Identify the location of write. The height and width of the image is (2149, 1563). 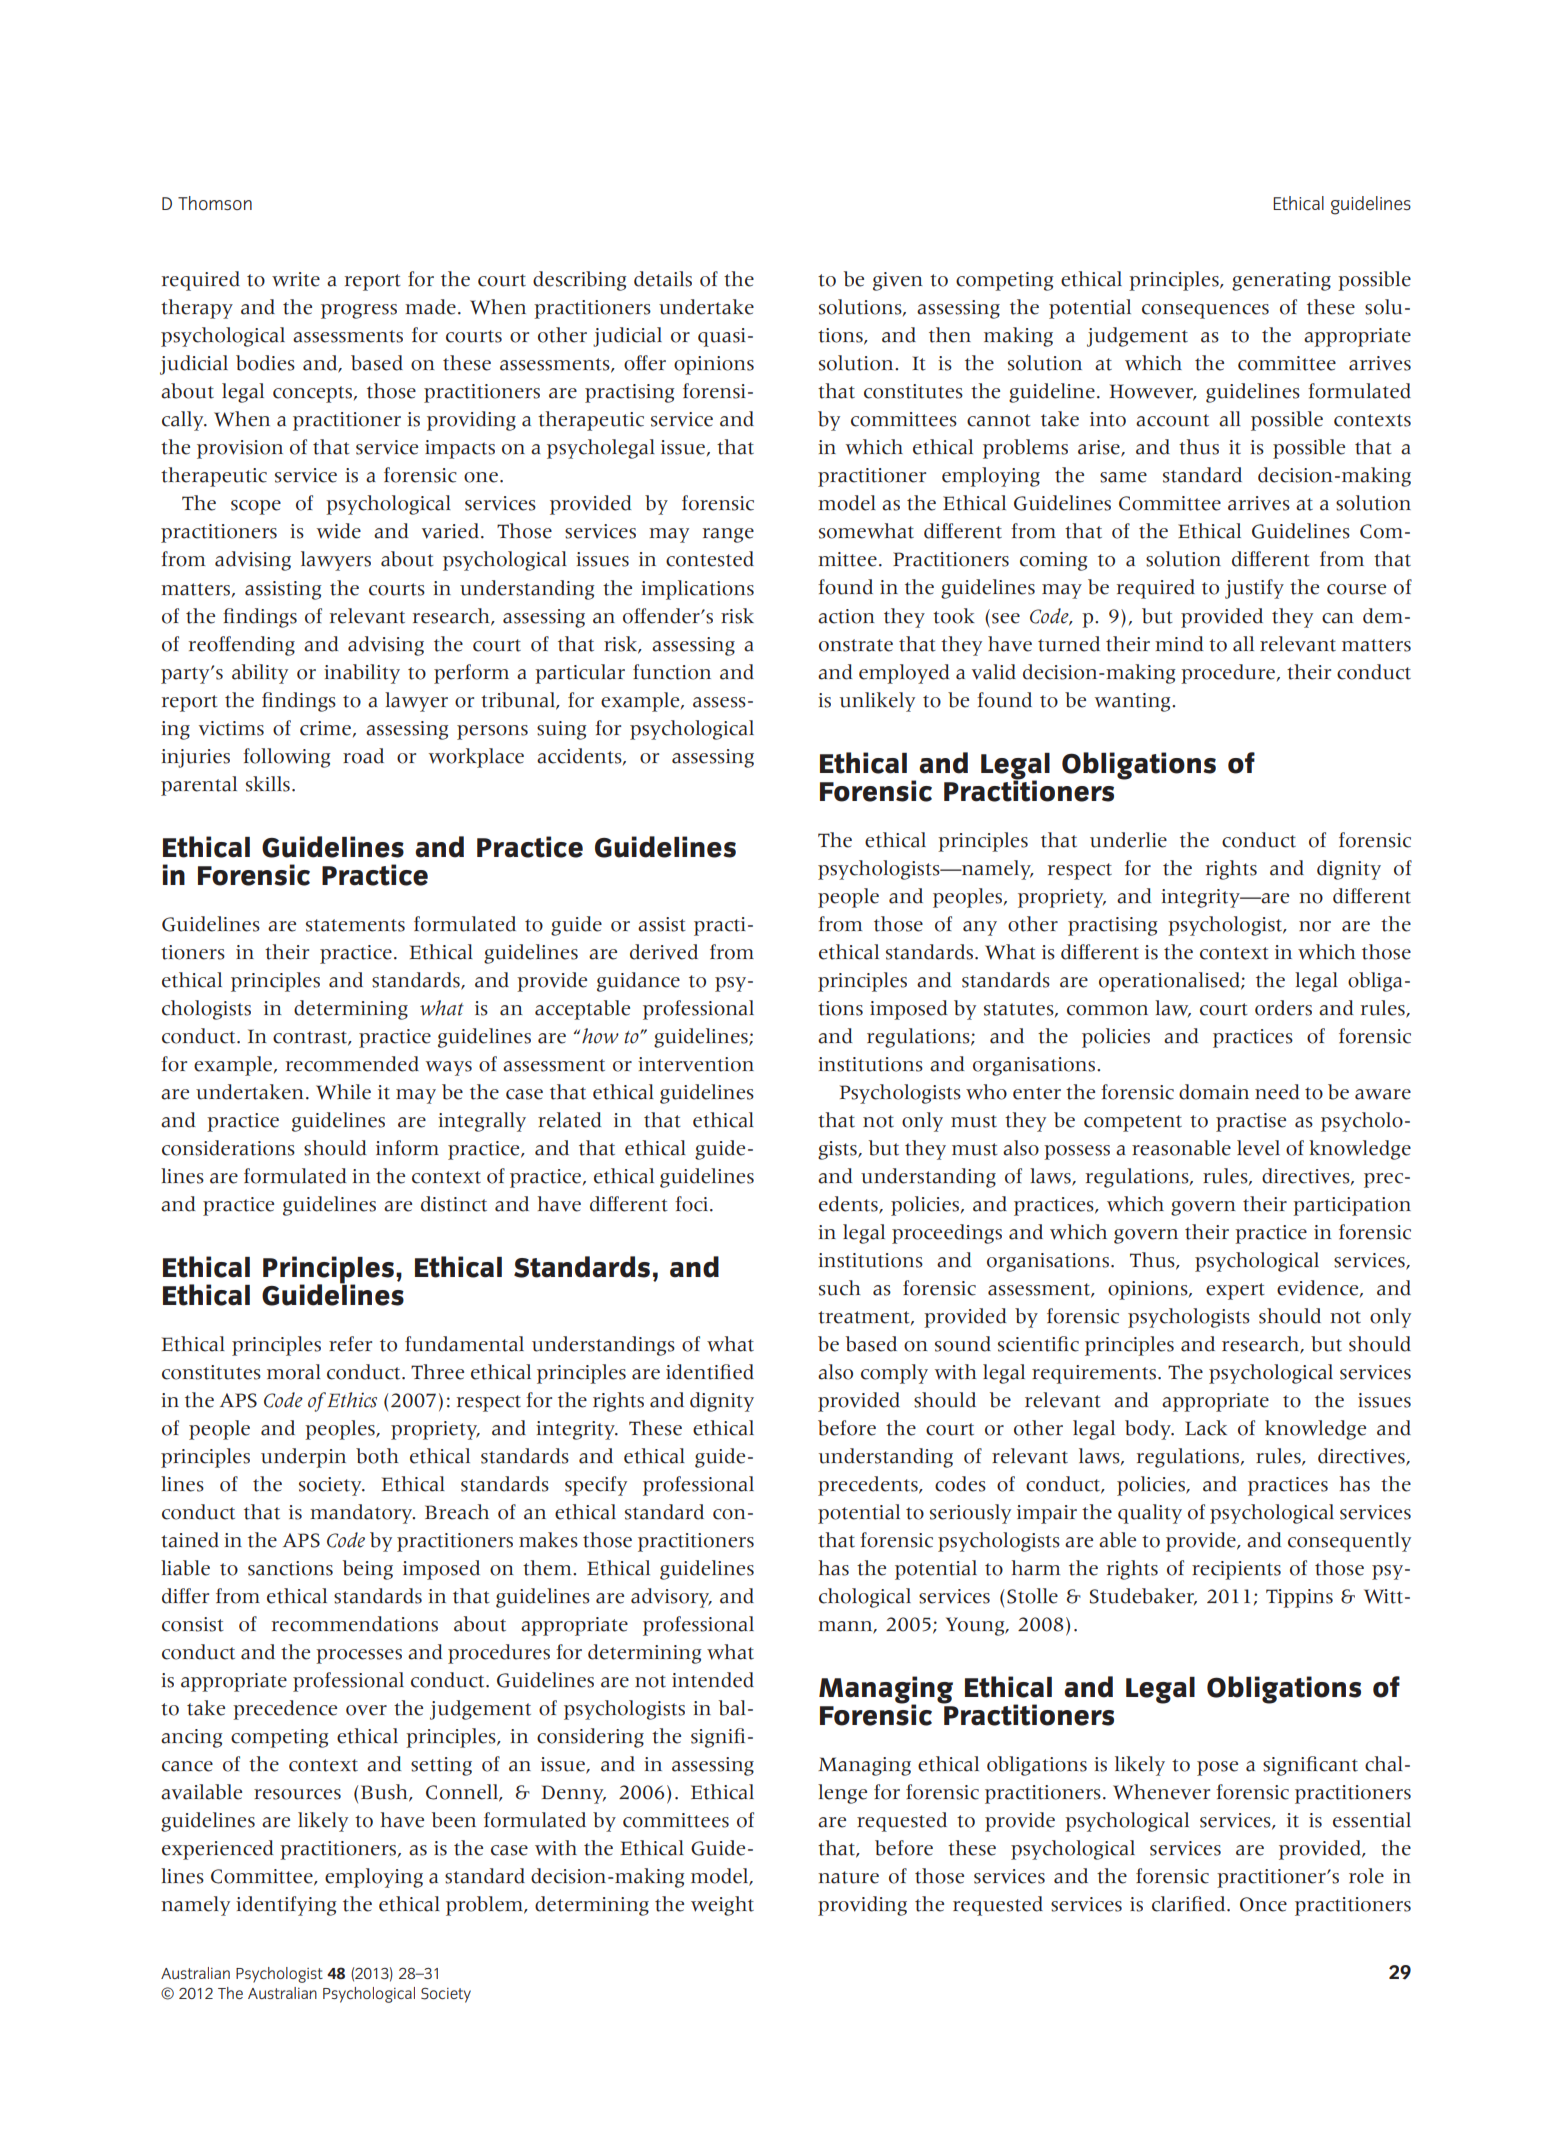
(296, 279).
